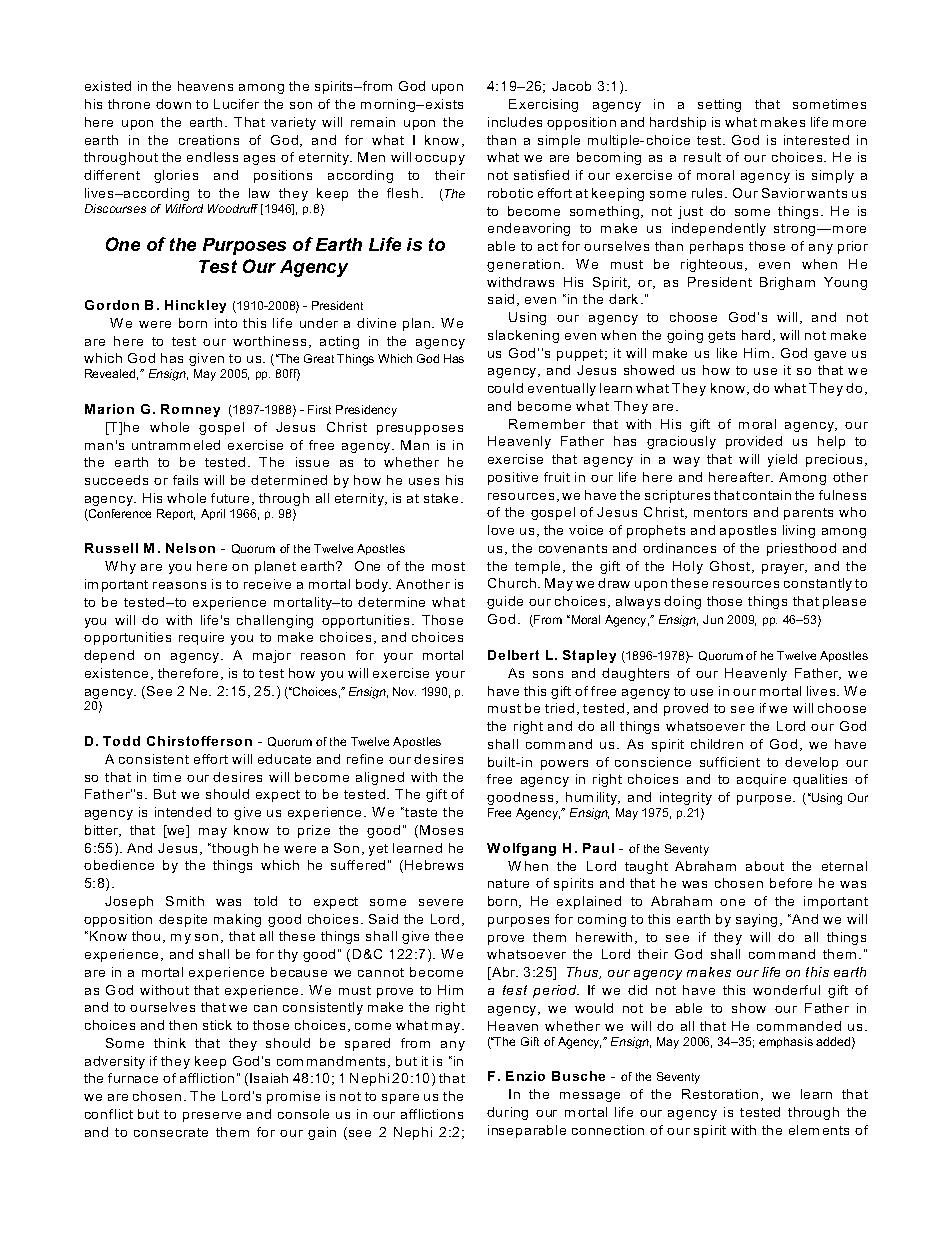 The width and height of the screenshot is (952, 1233). I want to click on Jun, so click(713, 619).
